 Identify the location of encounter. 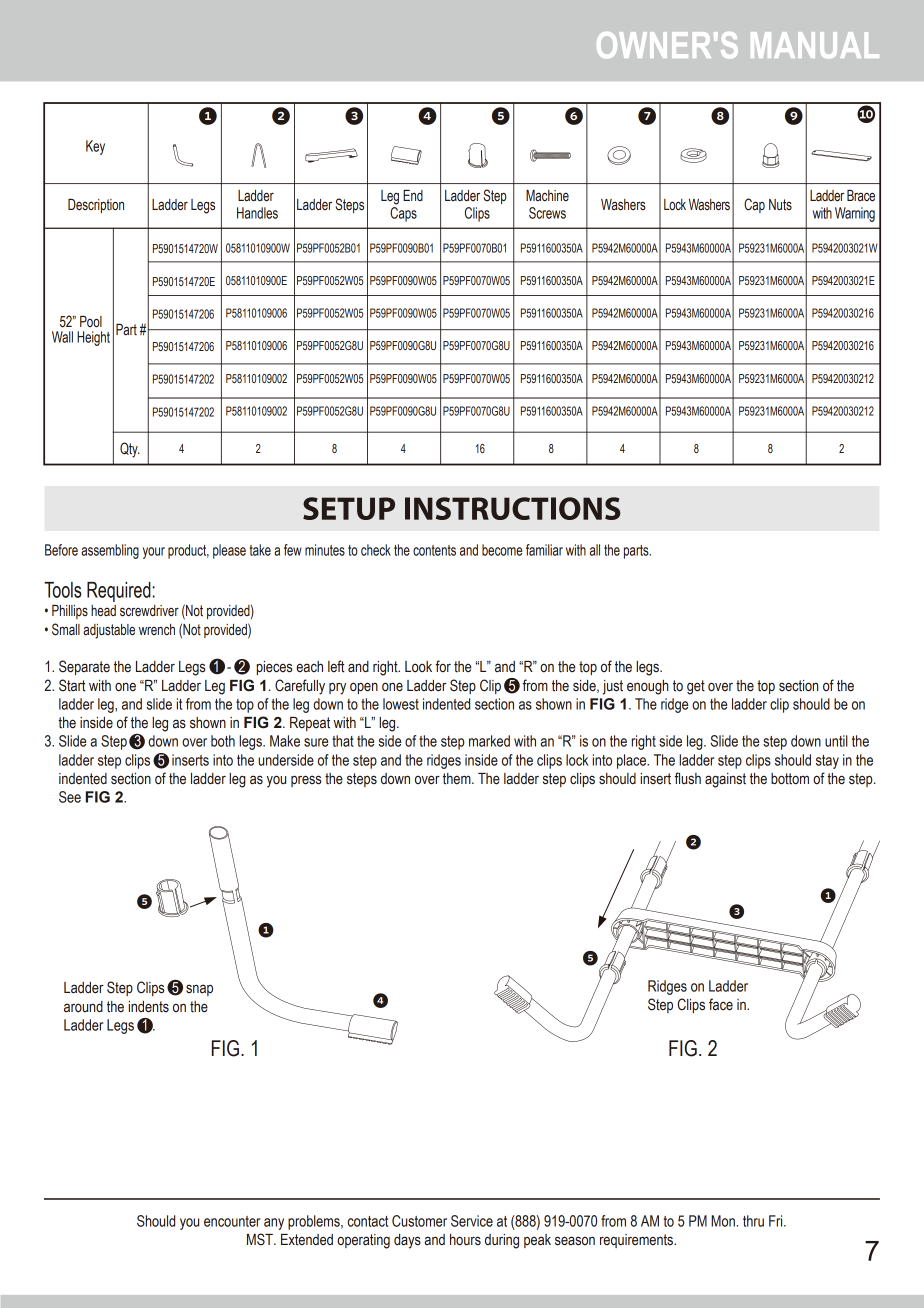
(232, 1221).
